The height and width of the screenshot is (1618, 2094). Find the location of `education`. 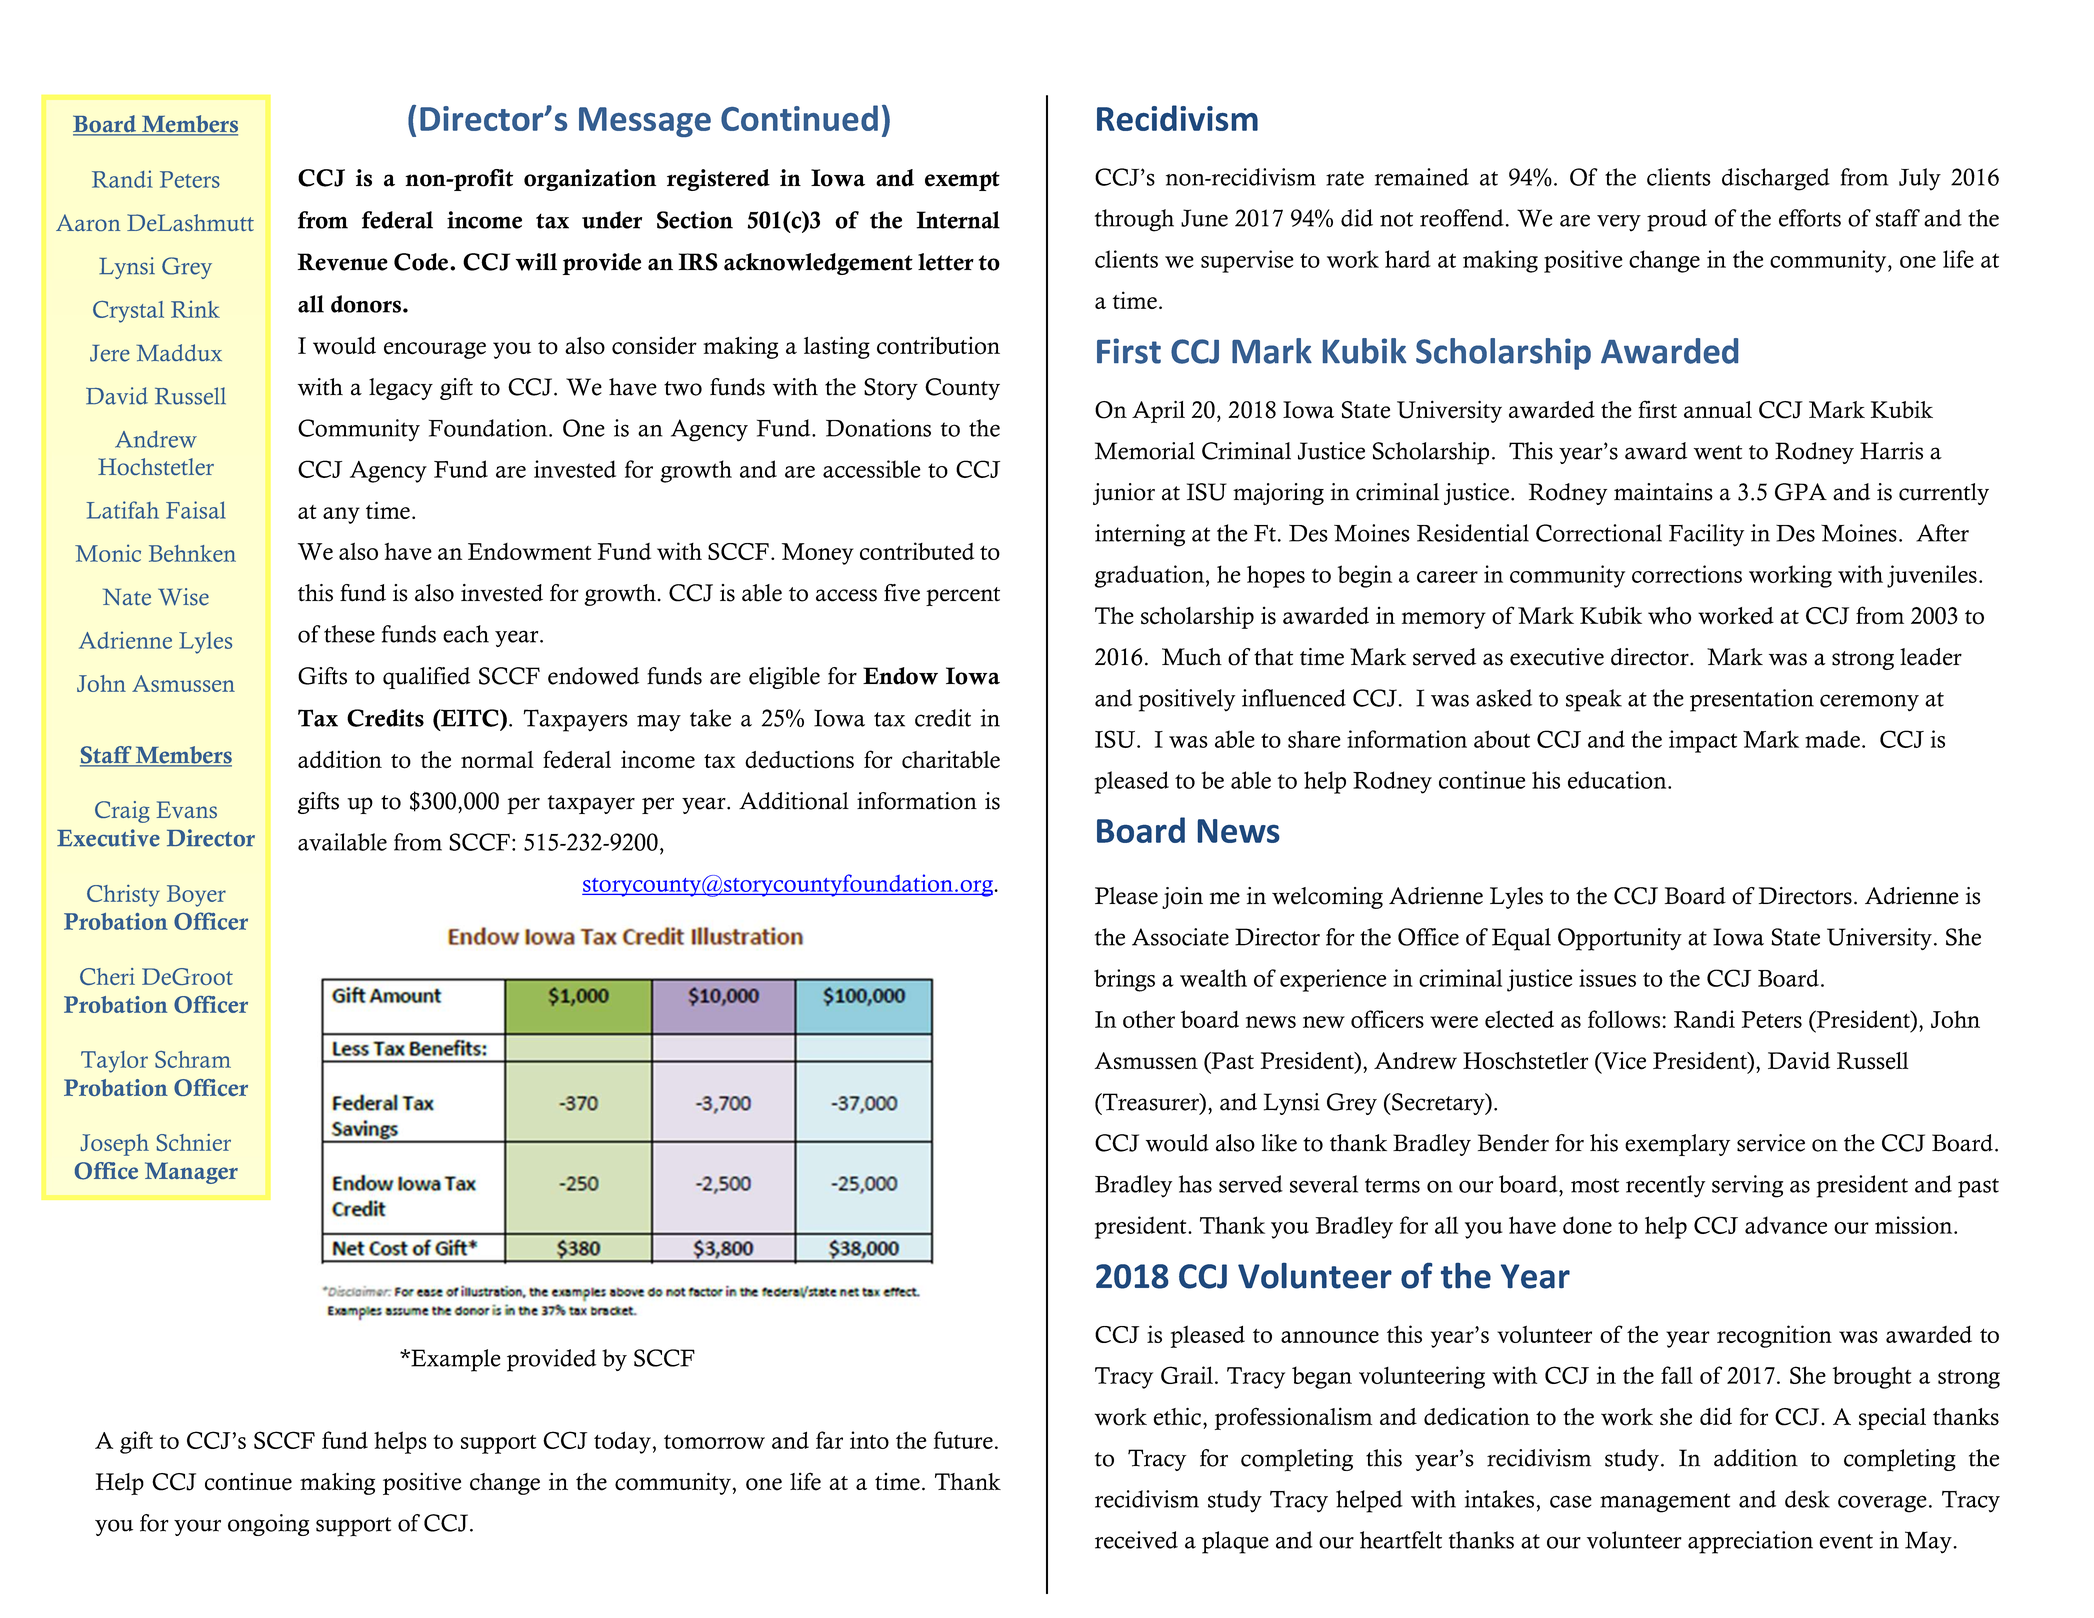

education is located at coordinates (1618, 780).
